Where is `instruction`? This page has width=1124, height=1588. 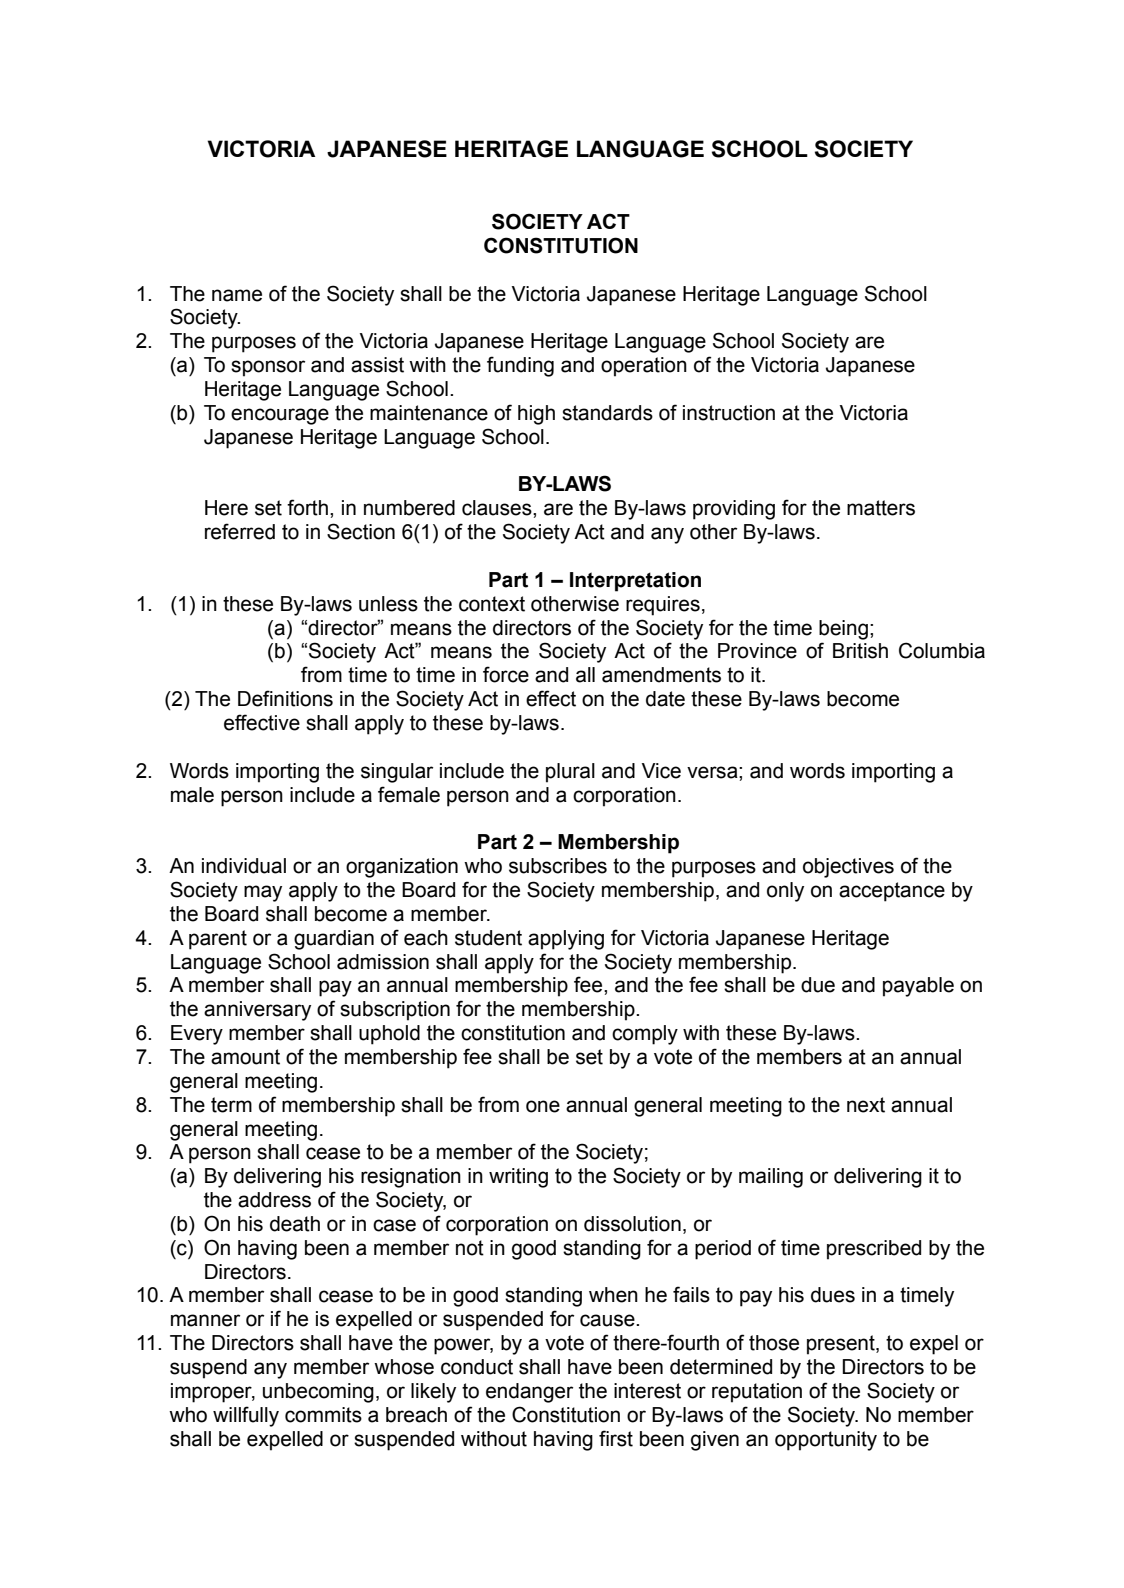
instruction is located at coordinates (729, 413).
